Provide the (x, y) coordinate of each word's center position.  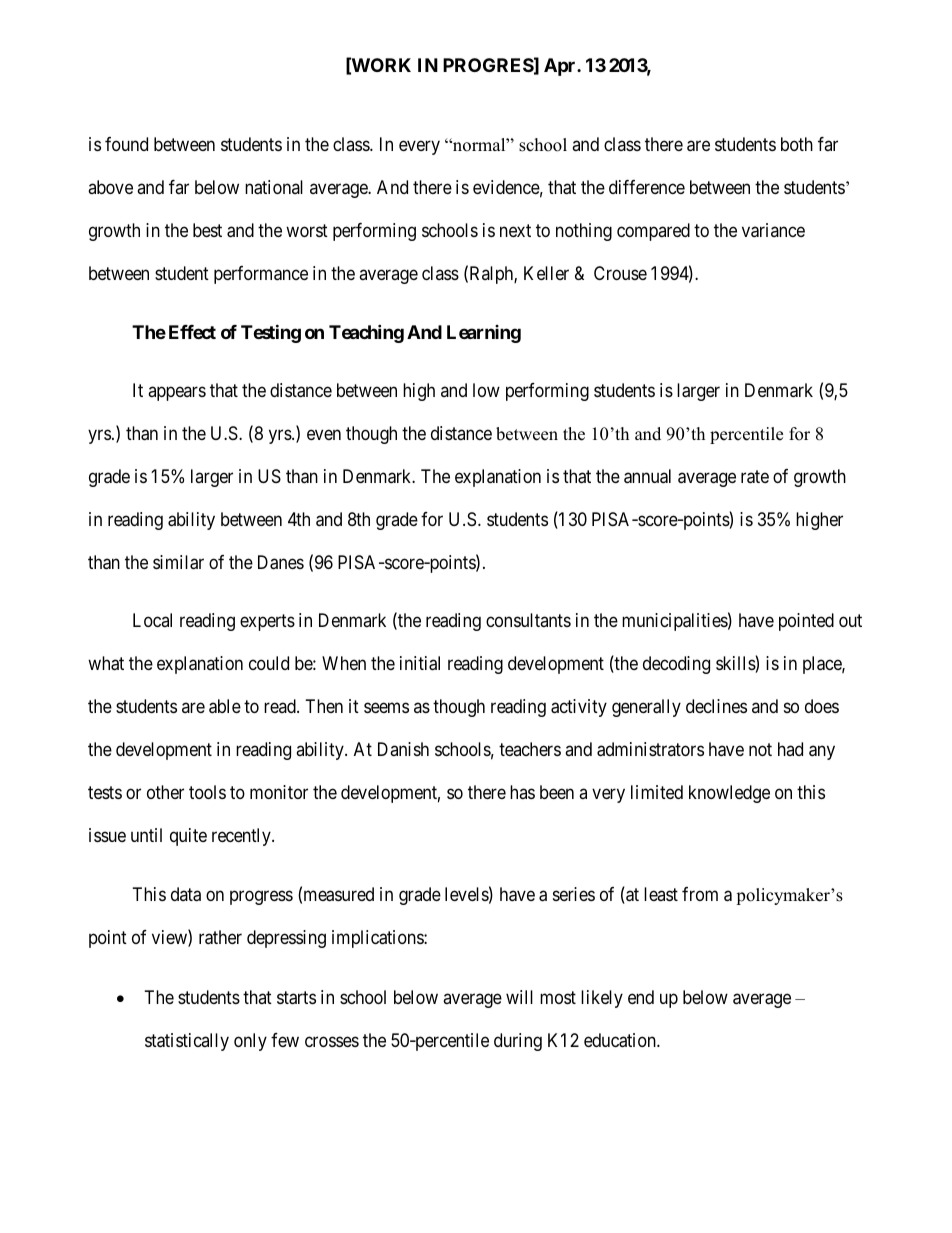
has (522, 792)
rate (755, 477)
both (797, 144)
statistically (187, 1042)
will (519, 997)
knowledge (729, 794)
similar (178, 562)
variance (773, 230)
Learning (484, 334)
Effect (192, 332)
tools (207, 792)
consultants (528, 620)
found (126, 144)
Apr (561, 67)
